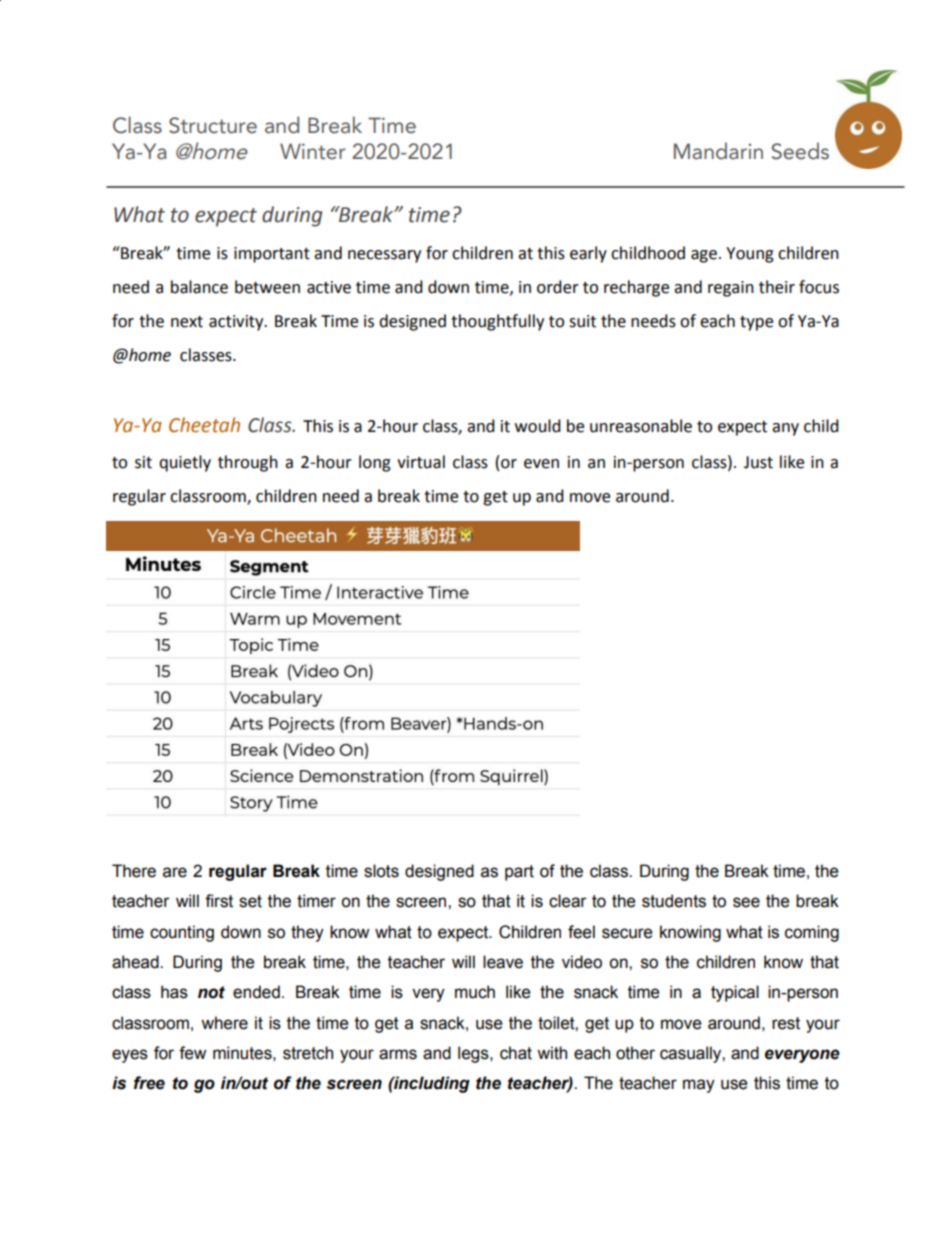 Image resolution: width=952 pixels, height=1233 pixels. I want to click on coming, so click(812, 933).
